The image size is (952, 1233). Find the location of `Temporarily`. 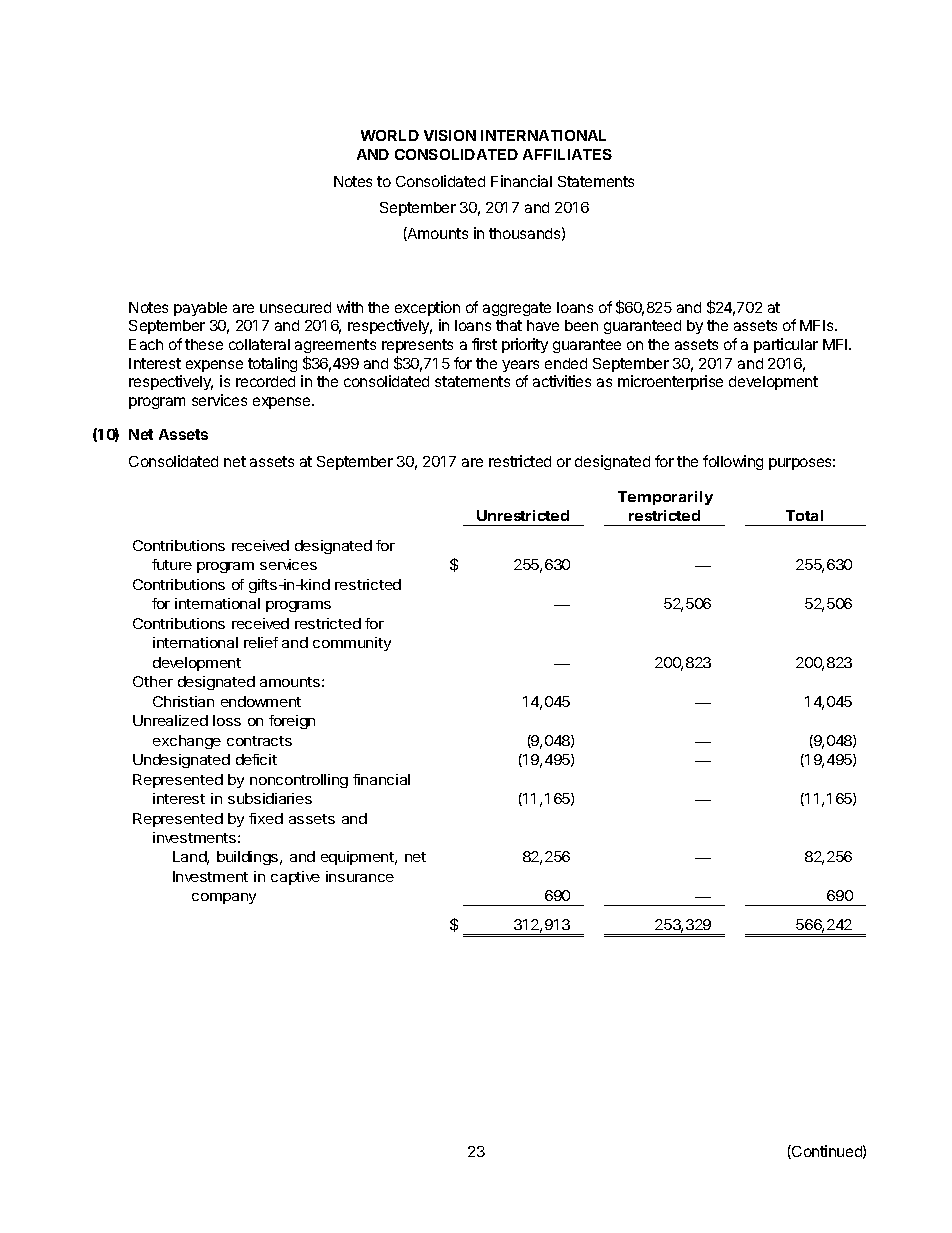

Temporarily is located at coordinates (665, 498).
